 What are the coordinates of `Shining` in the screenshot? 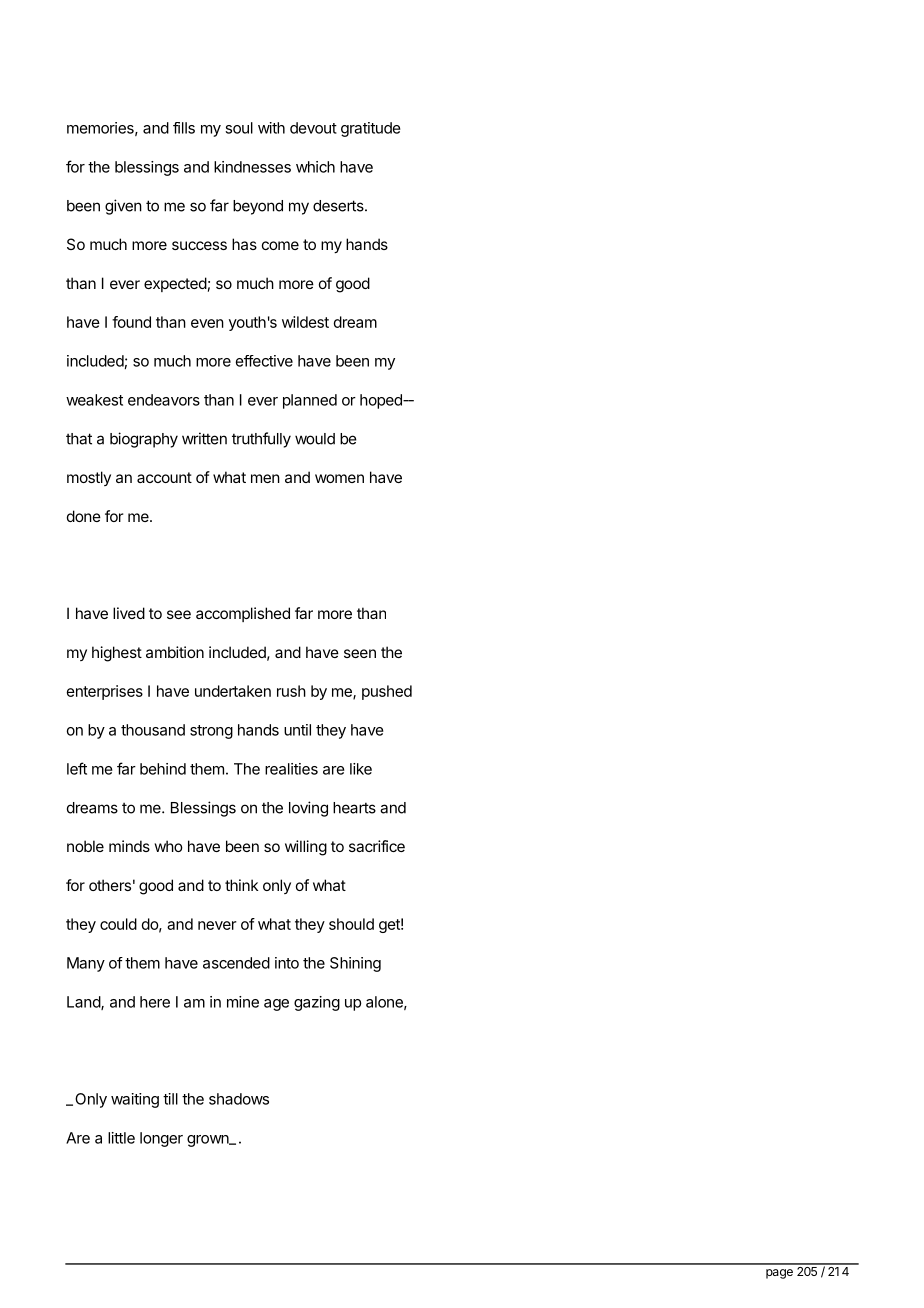 It's located at (355, 964).
